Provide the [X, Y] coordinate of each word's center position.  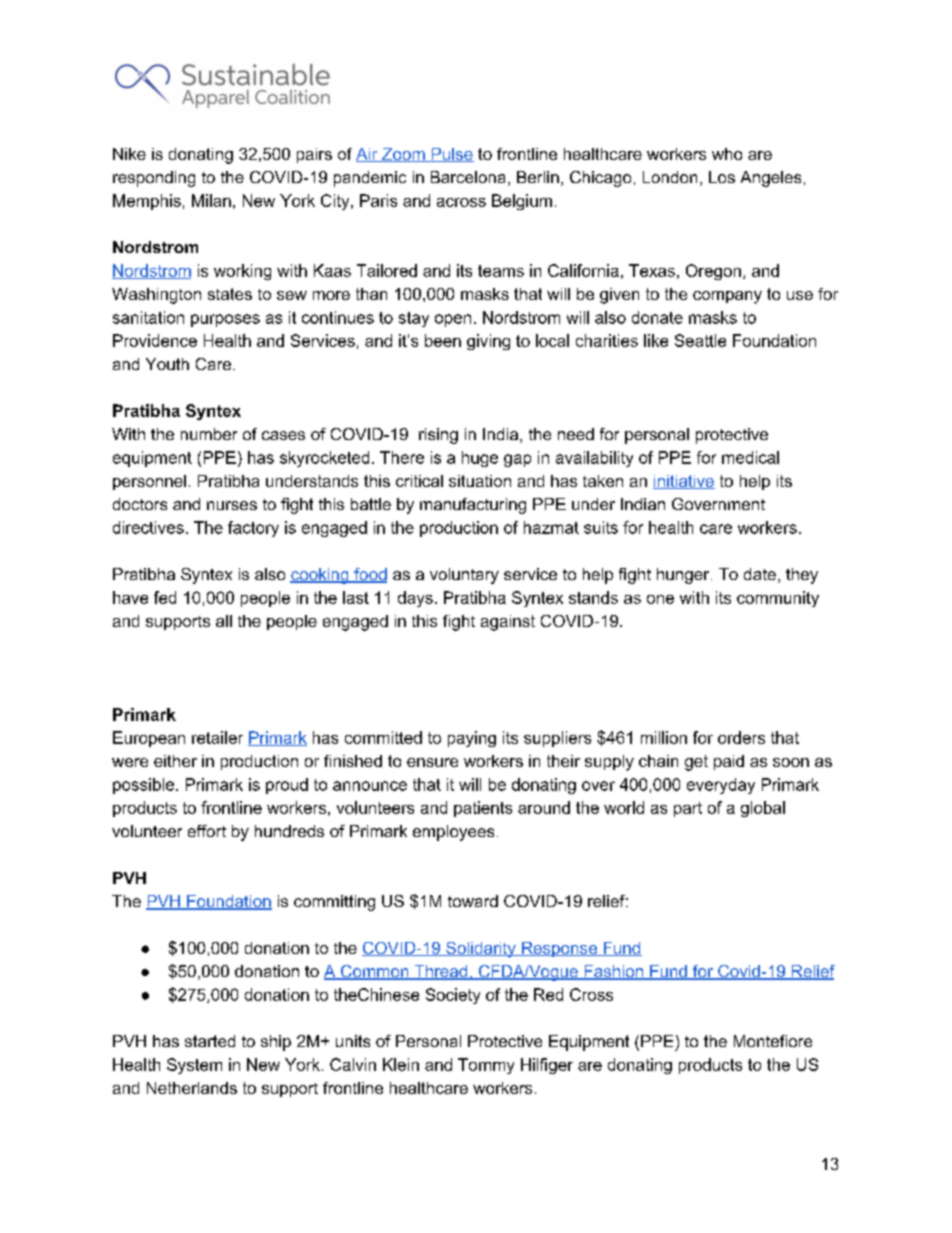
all [224, 621]
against [508, 623]
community [778, 599]
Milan [211, 200]
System [194, 1066]
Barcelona [468, 177]
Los [722, 177]
